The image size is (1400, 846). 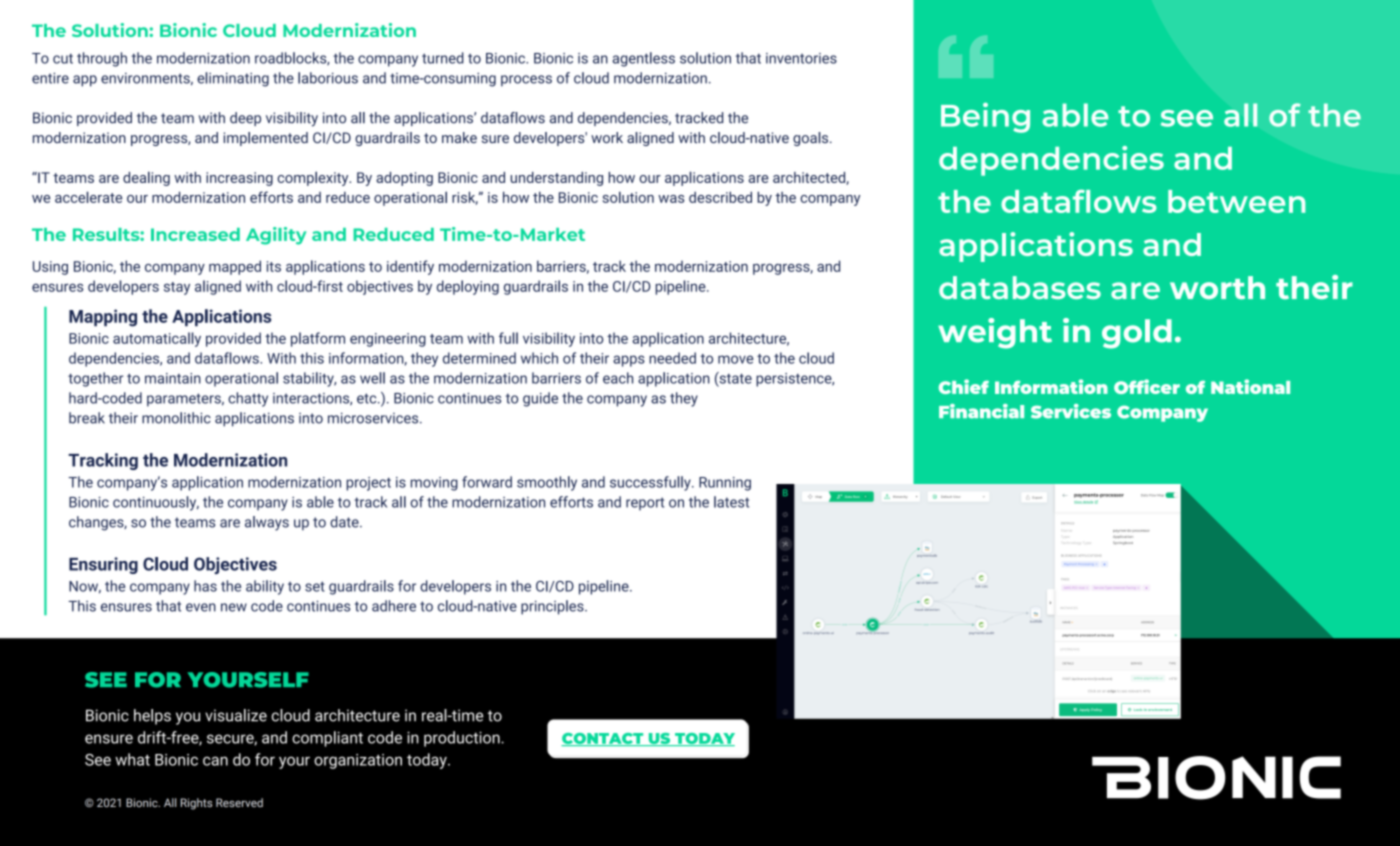 I want to click on monolithic, so click(x=176, y=418).
